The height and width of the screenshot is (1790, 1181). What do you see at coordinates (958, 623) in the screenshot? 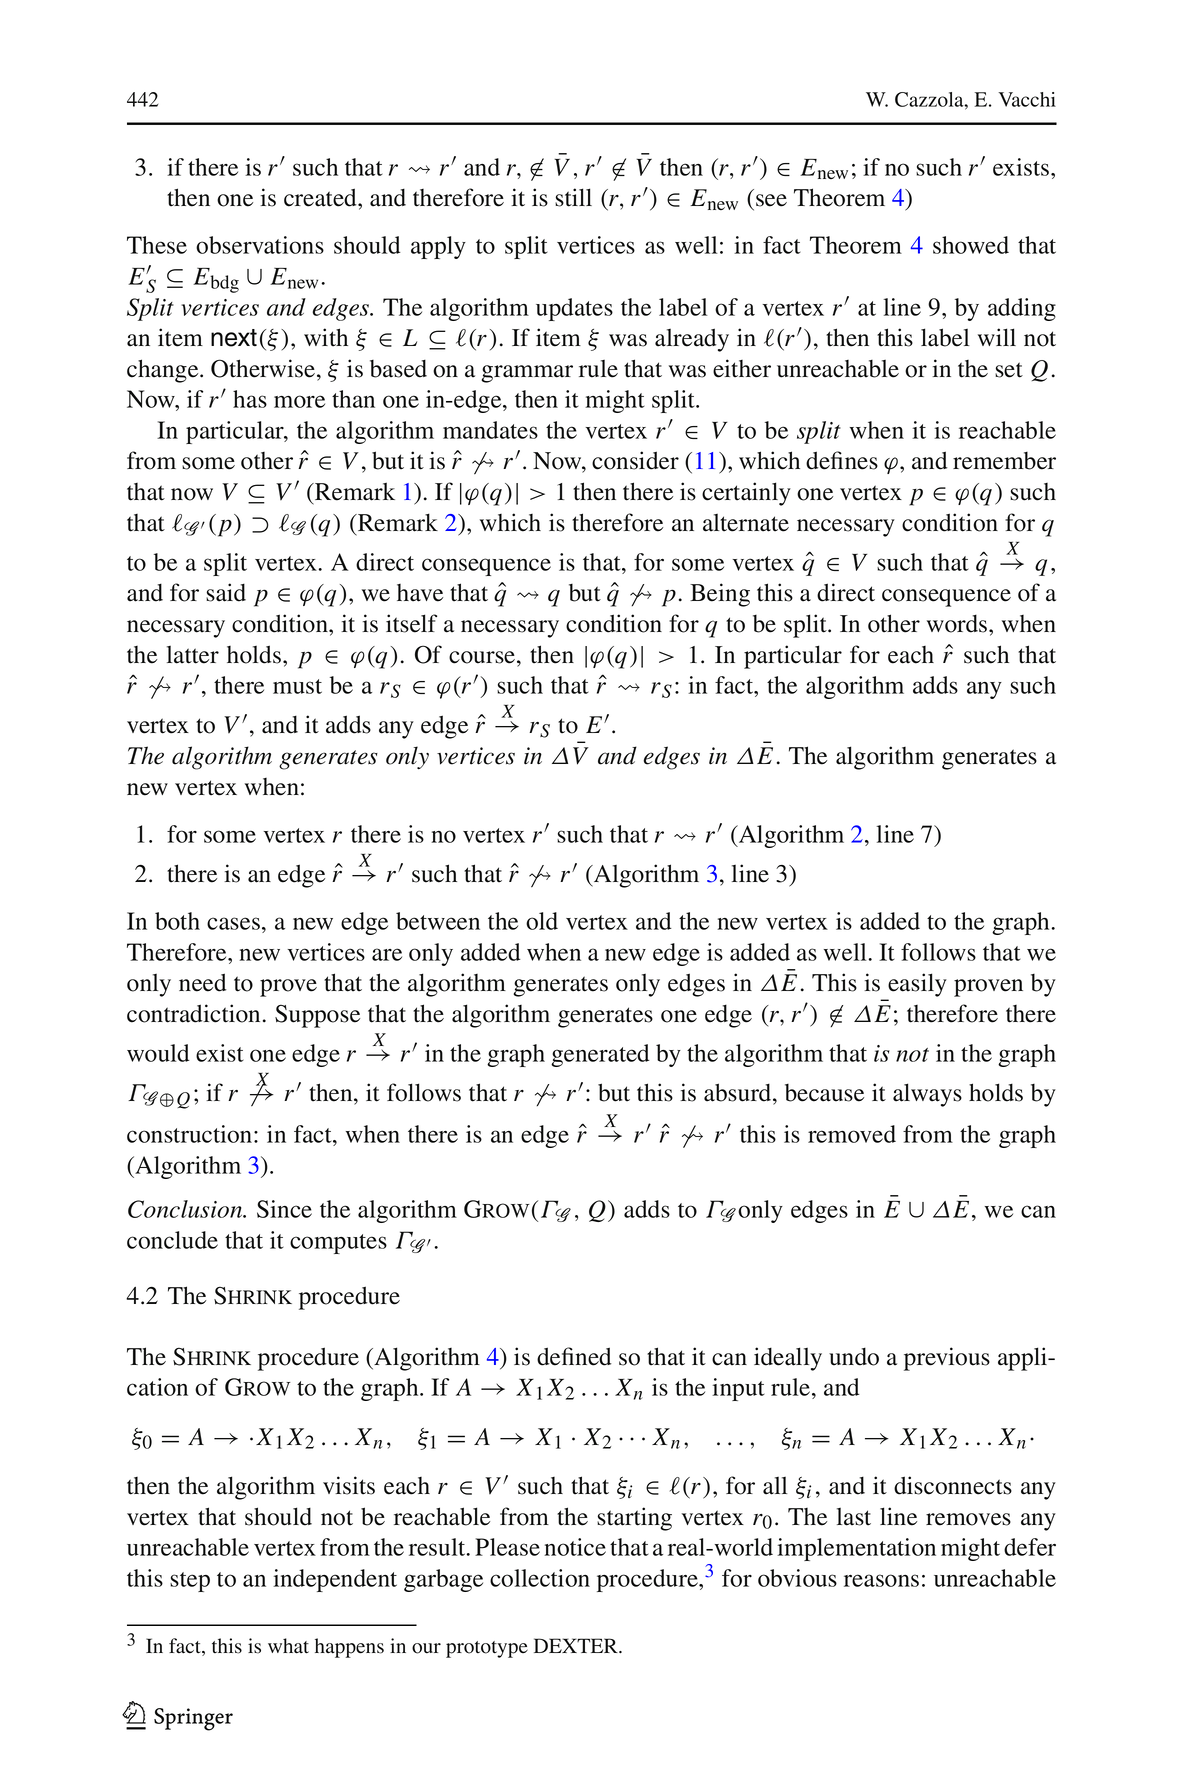
I see `words` at bounding box center [958, 623].
